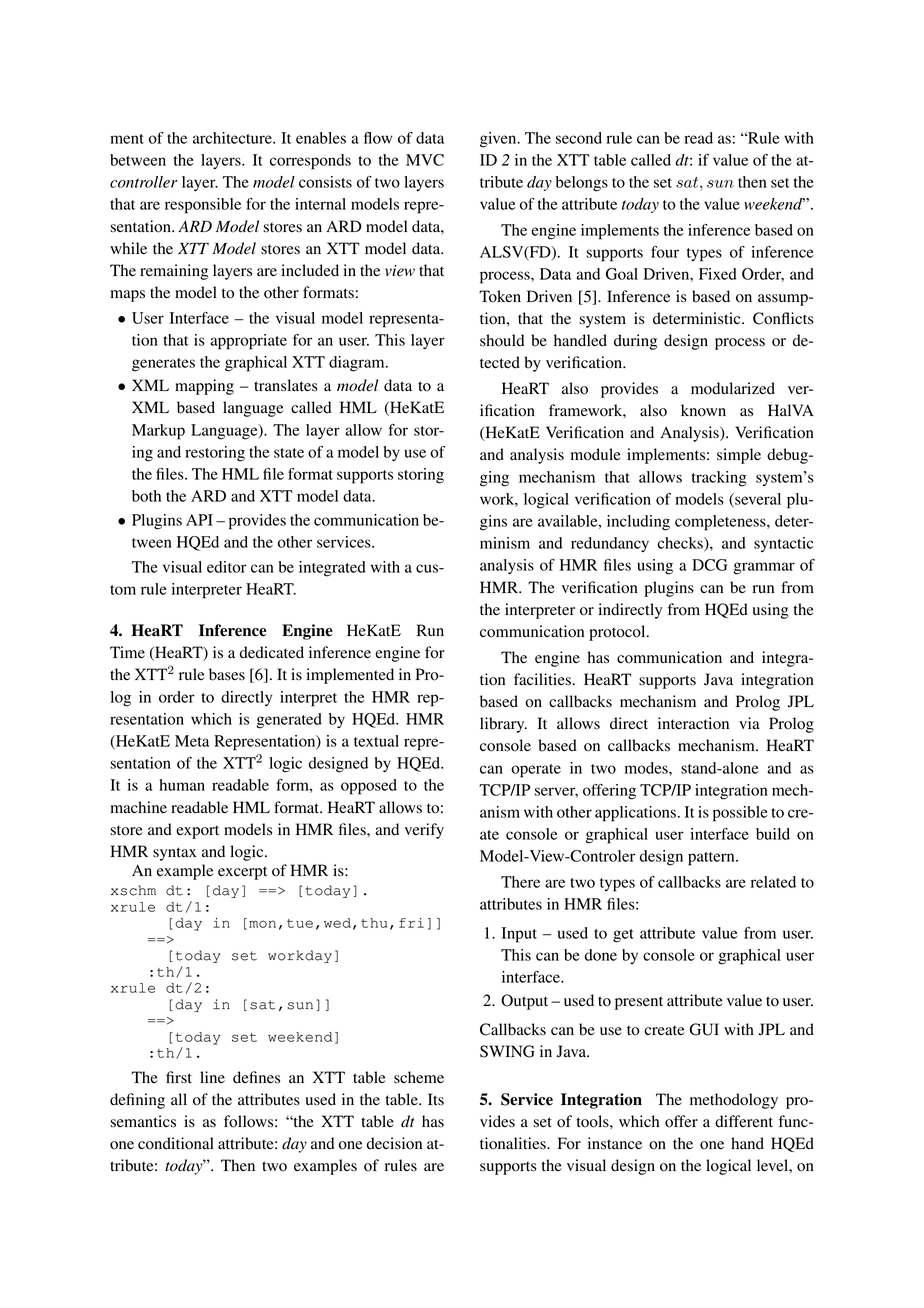 This screenshot has width=924, height=1308. I want to click on line, so click(212, 1077).
